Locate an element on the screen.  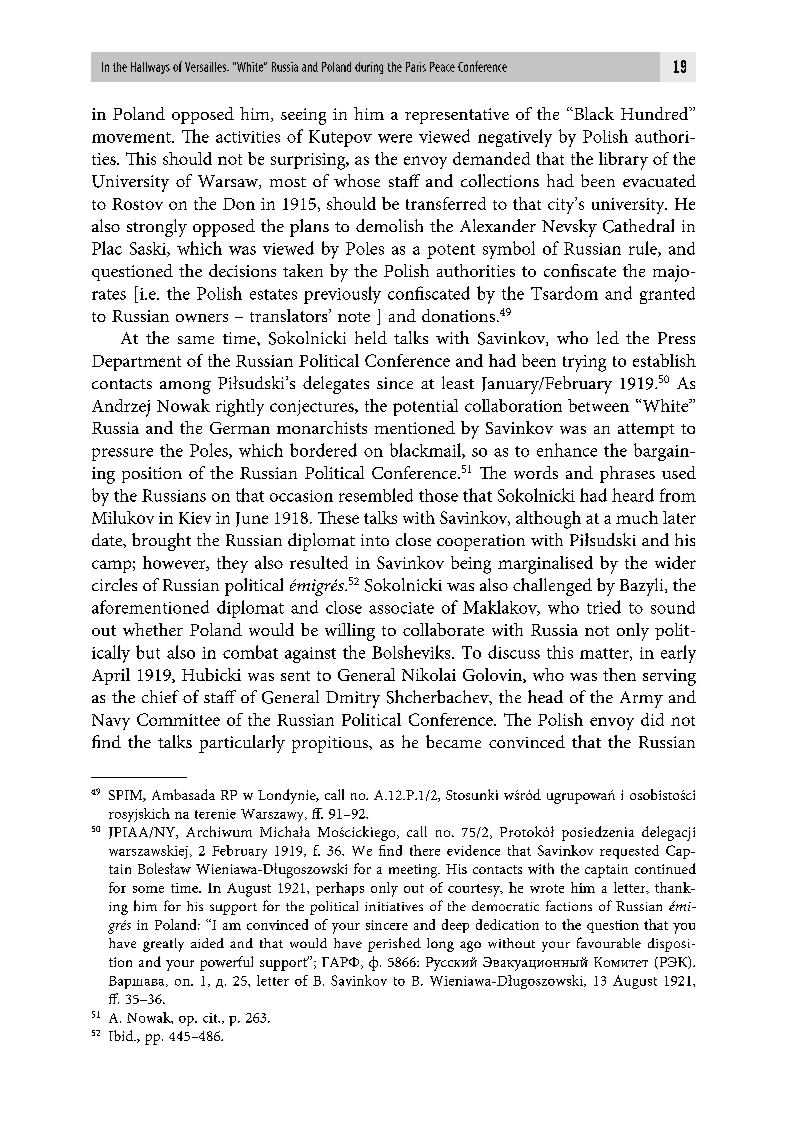
Hallways is located at coordinates (150, 68).
